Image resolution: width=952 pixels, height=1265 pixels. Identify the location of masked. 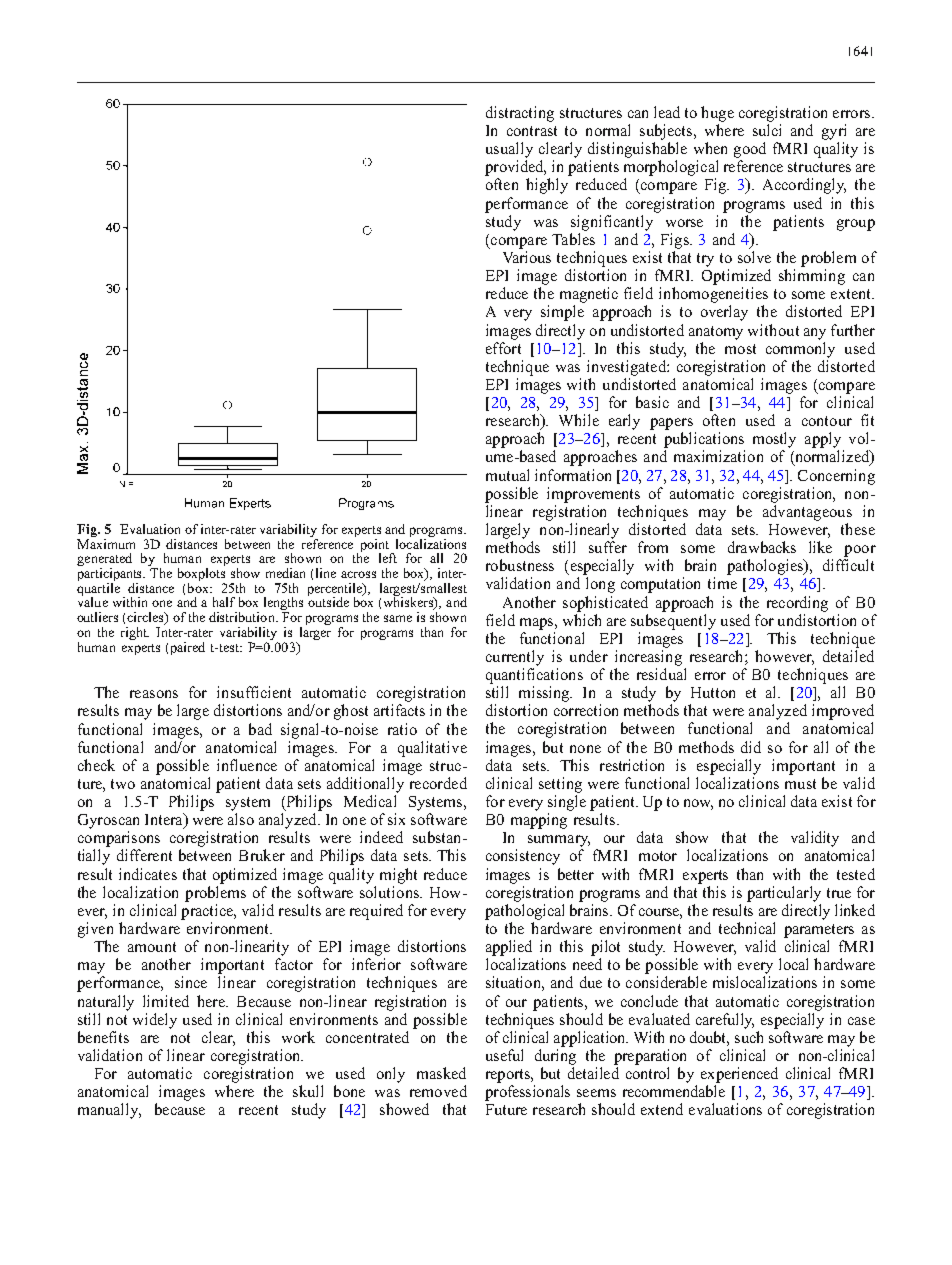
(441, 1073).
